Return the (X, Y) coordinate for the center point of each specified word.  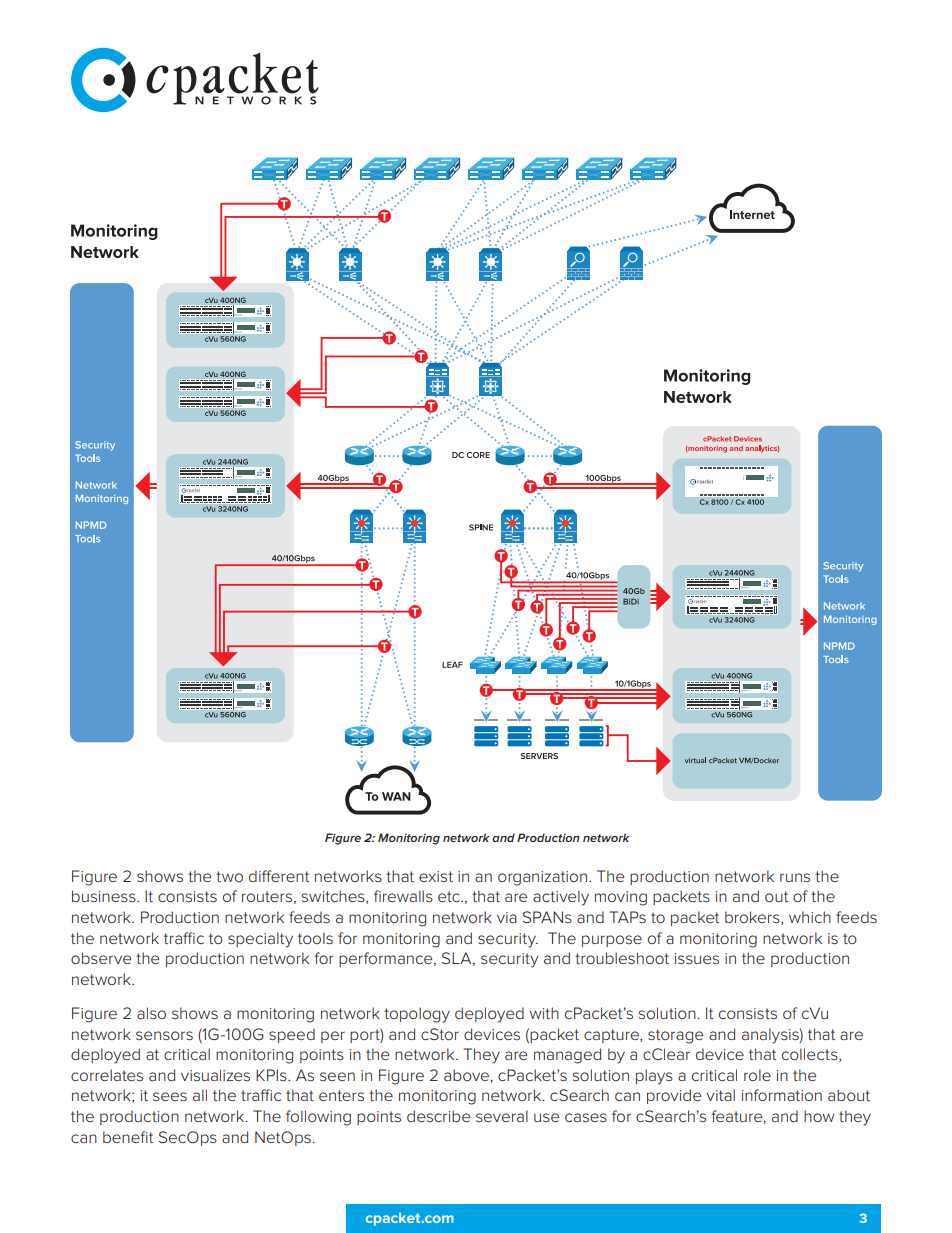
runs (795, 877)
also (151, 1013)
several (502, 1116)
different (279, 876)
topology (417, 1015)
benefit (128, 1137)
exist (436, 876)
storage (675, 1036)
